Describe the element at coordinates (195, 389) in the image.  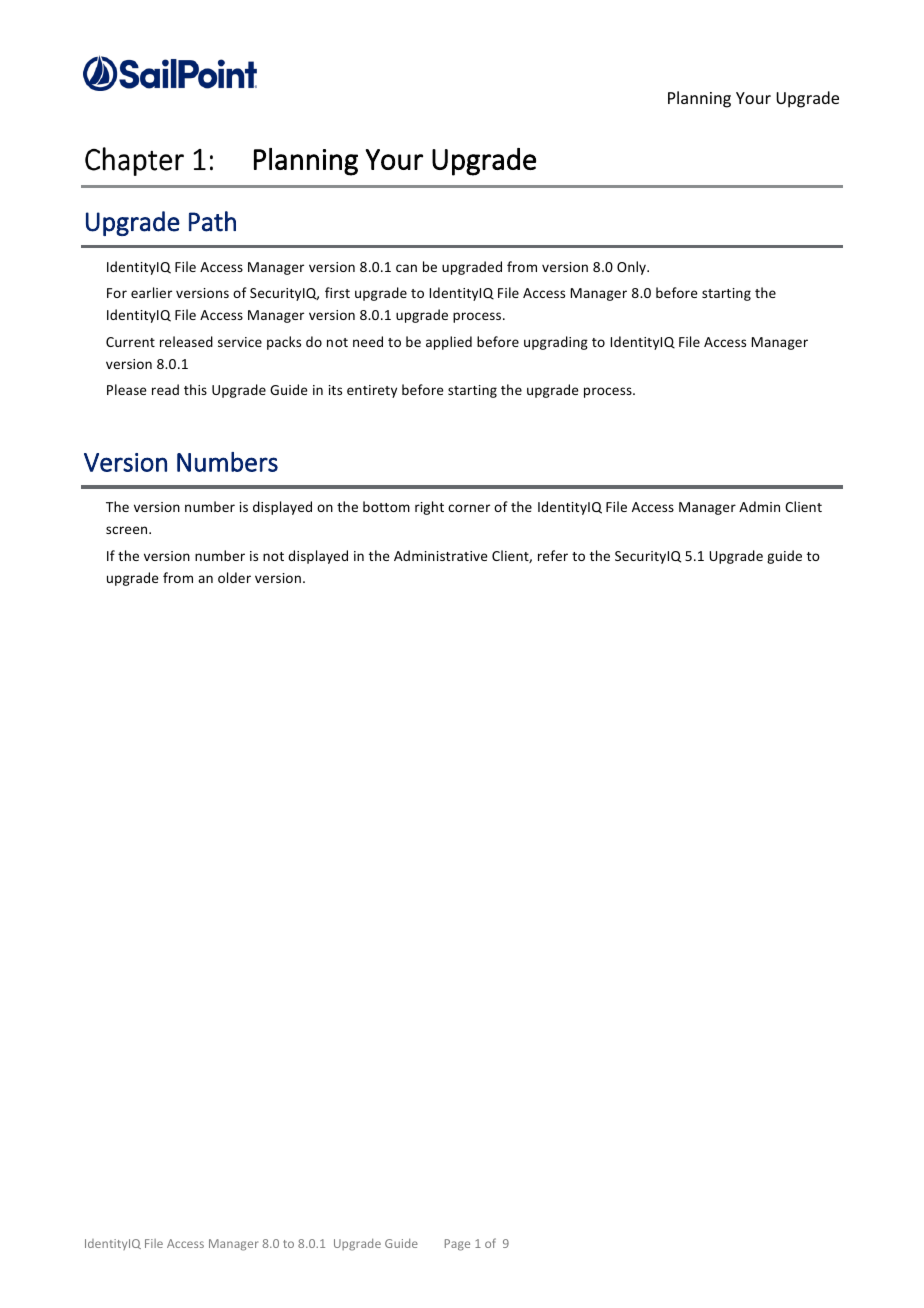
I see `this` at that location.
